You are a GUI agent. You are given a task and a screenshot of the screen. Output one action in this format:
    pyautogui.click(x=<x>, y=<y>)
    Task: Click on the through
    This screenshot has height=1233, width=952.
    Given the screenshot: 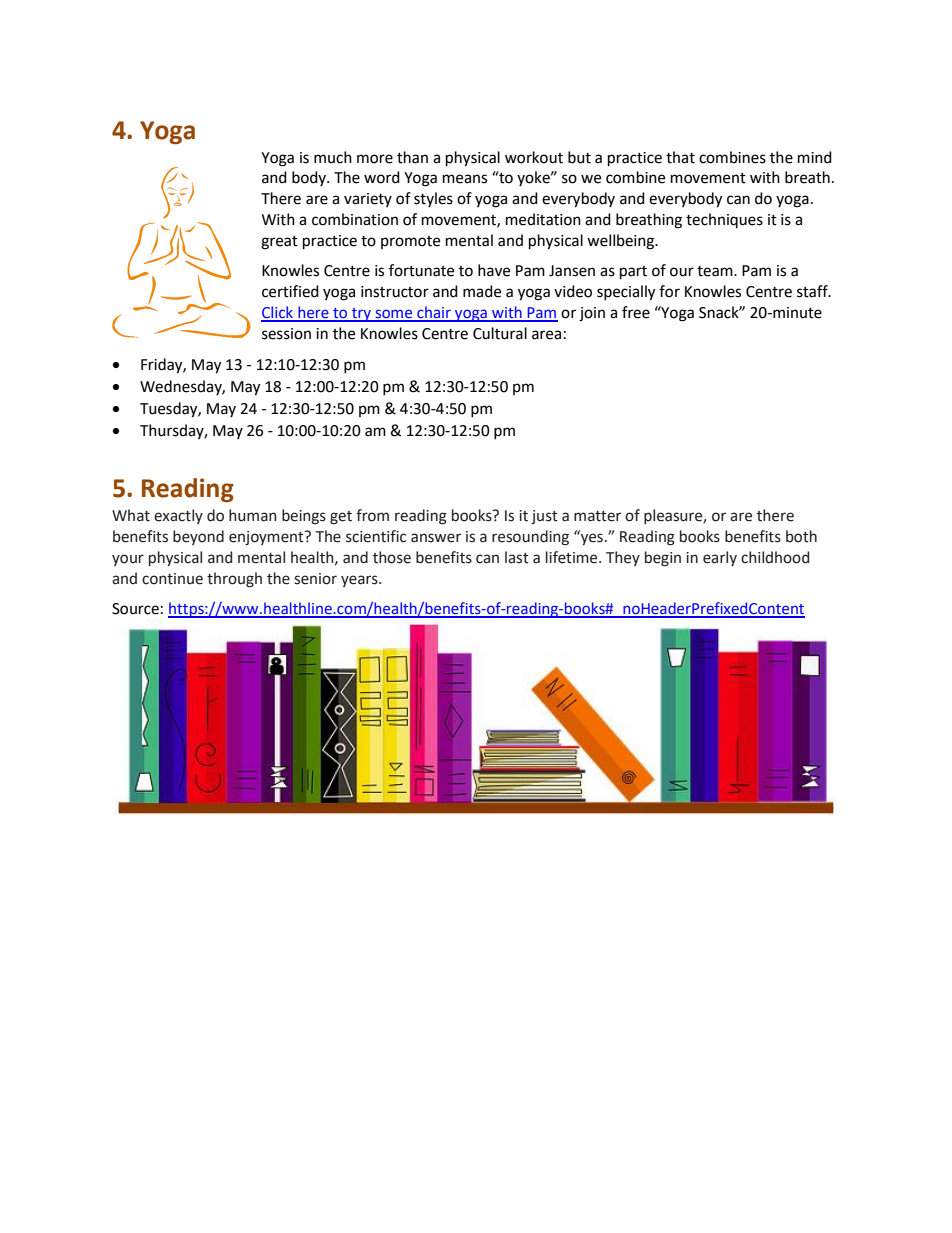 What is the action you would take?
    pyautogui.click(x=234, y=580)
